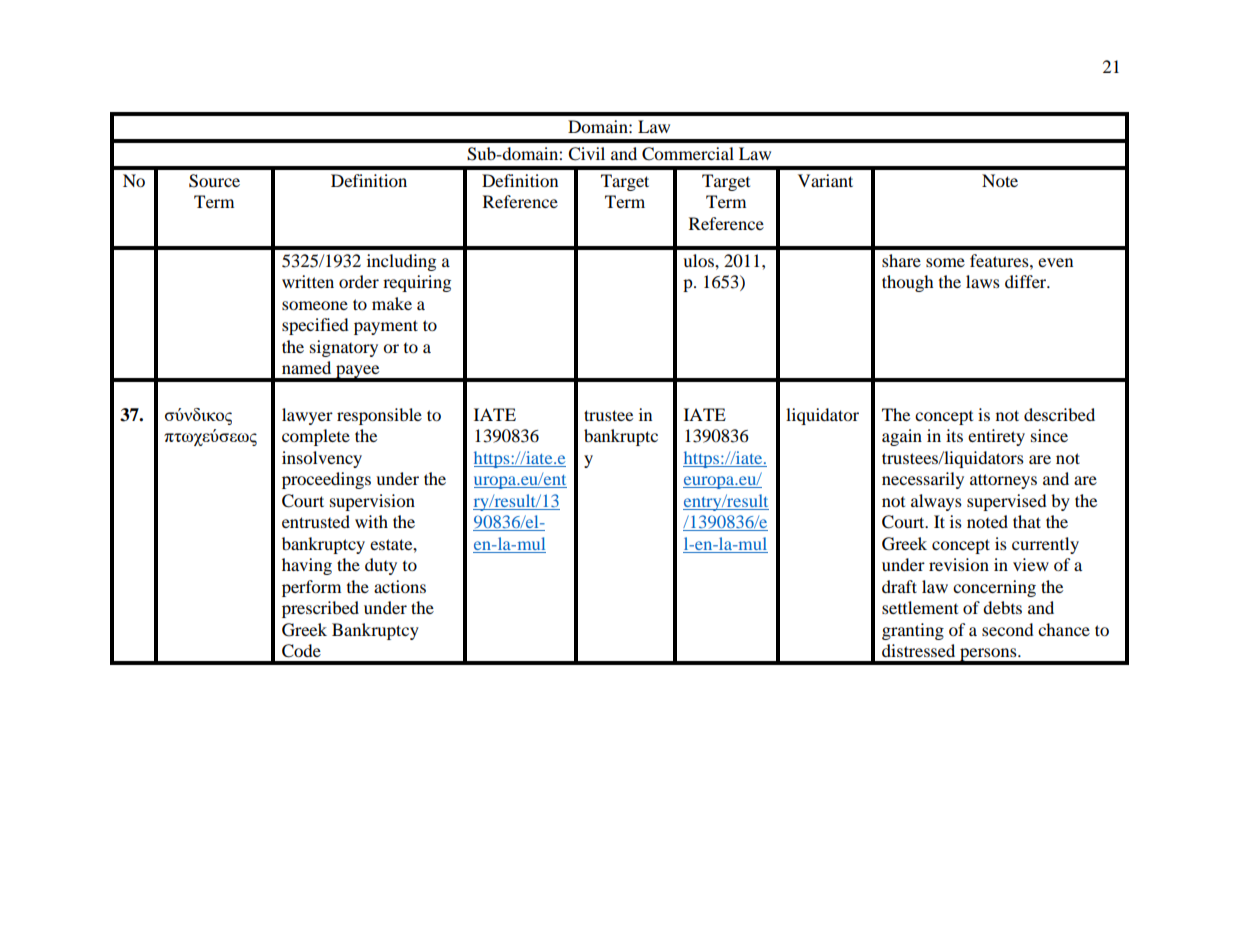  What do you see at coordinates (959, 564) in the screenshot?
I see `revision` at bounding box center [959, 564].
